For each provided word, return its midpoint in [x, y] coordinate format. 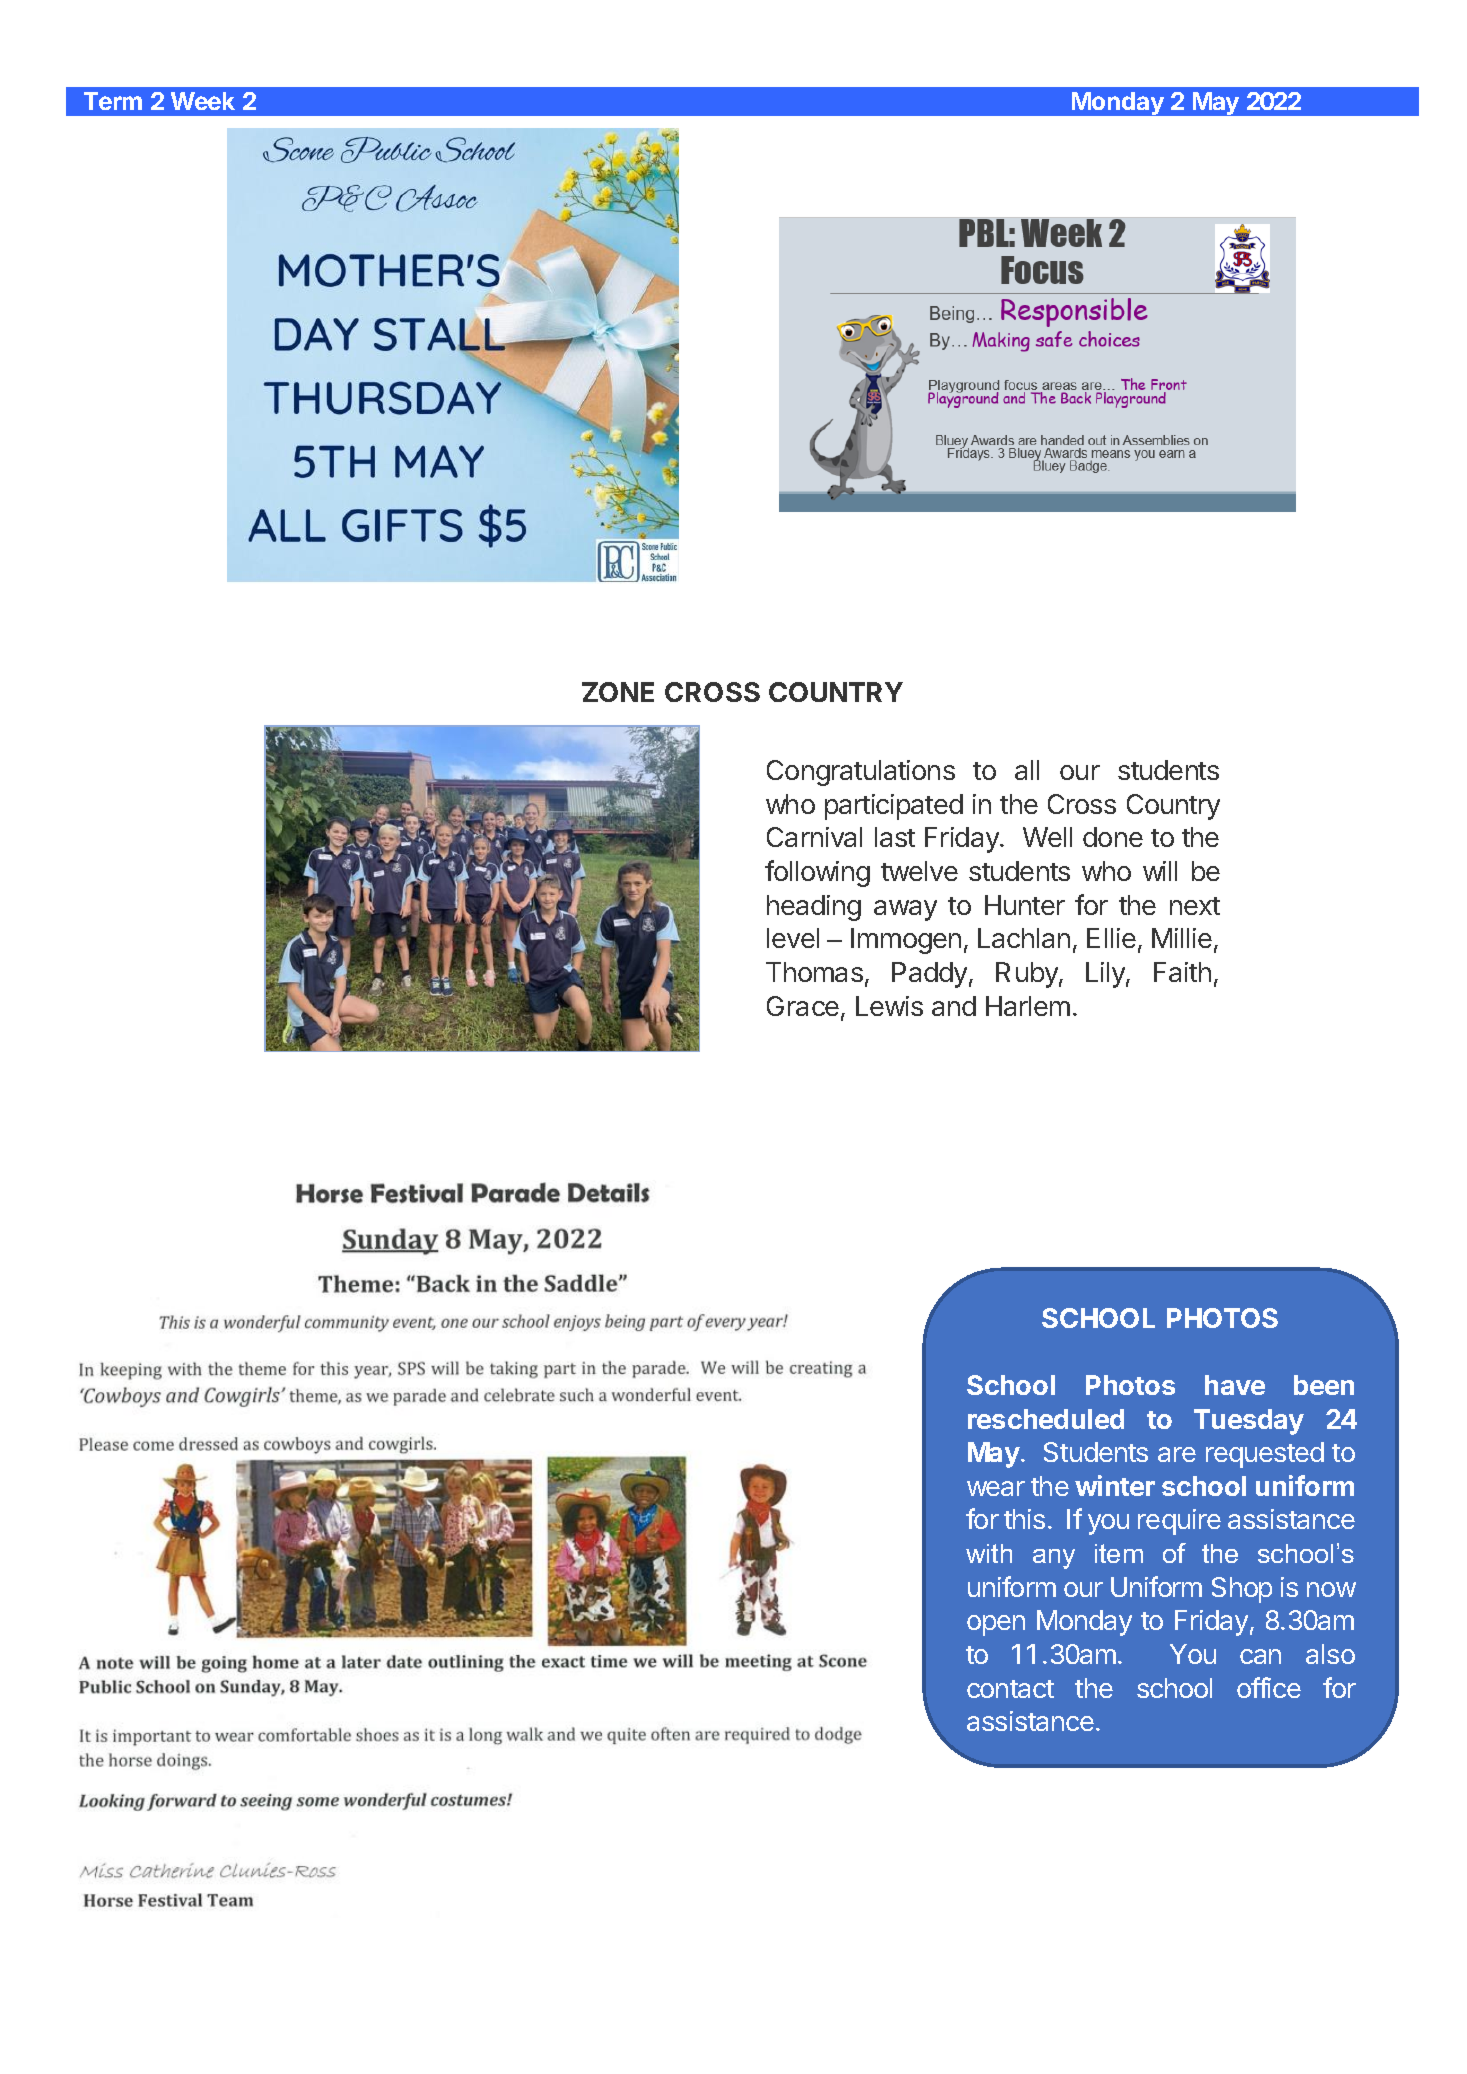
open [996, 1625]
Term [113, 101]
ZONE [618, 692]
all [1027, 770]
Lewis [889, 1006]
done [1113, 837]
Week [203, 101]
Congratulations [861, 773]
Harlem [1028, 1006]
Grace [803, 1006]
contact [1010, 1689]
